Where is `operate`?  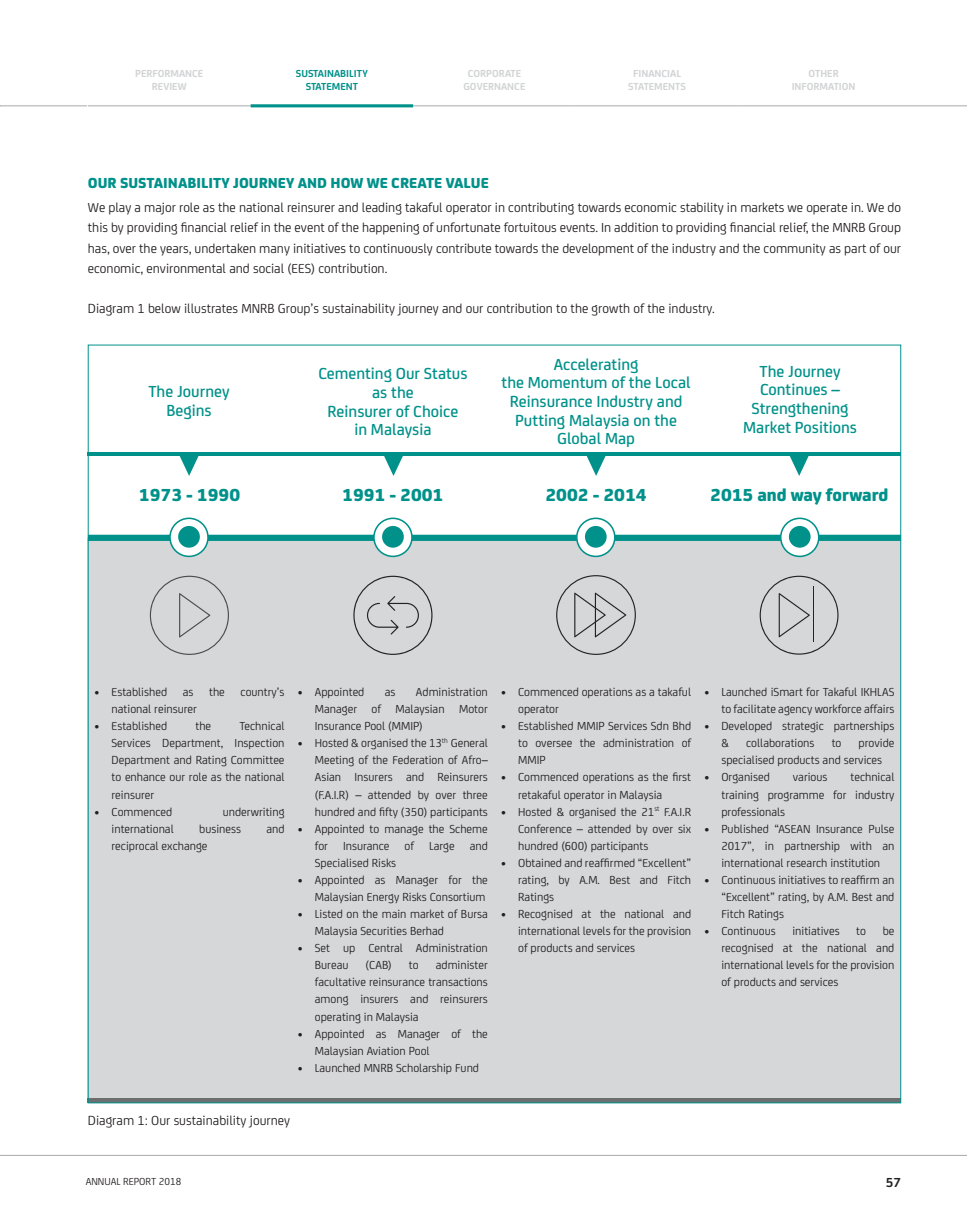
operate is located at coordinates (827, 209).
